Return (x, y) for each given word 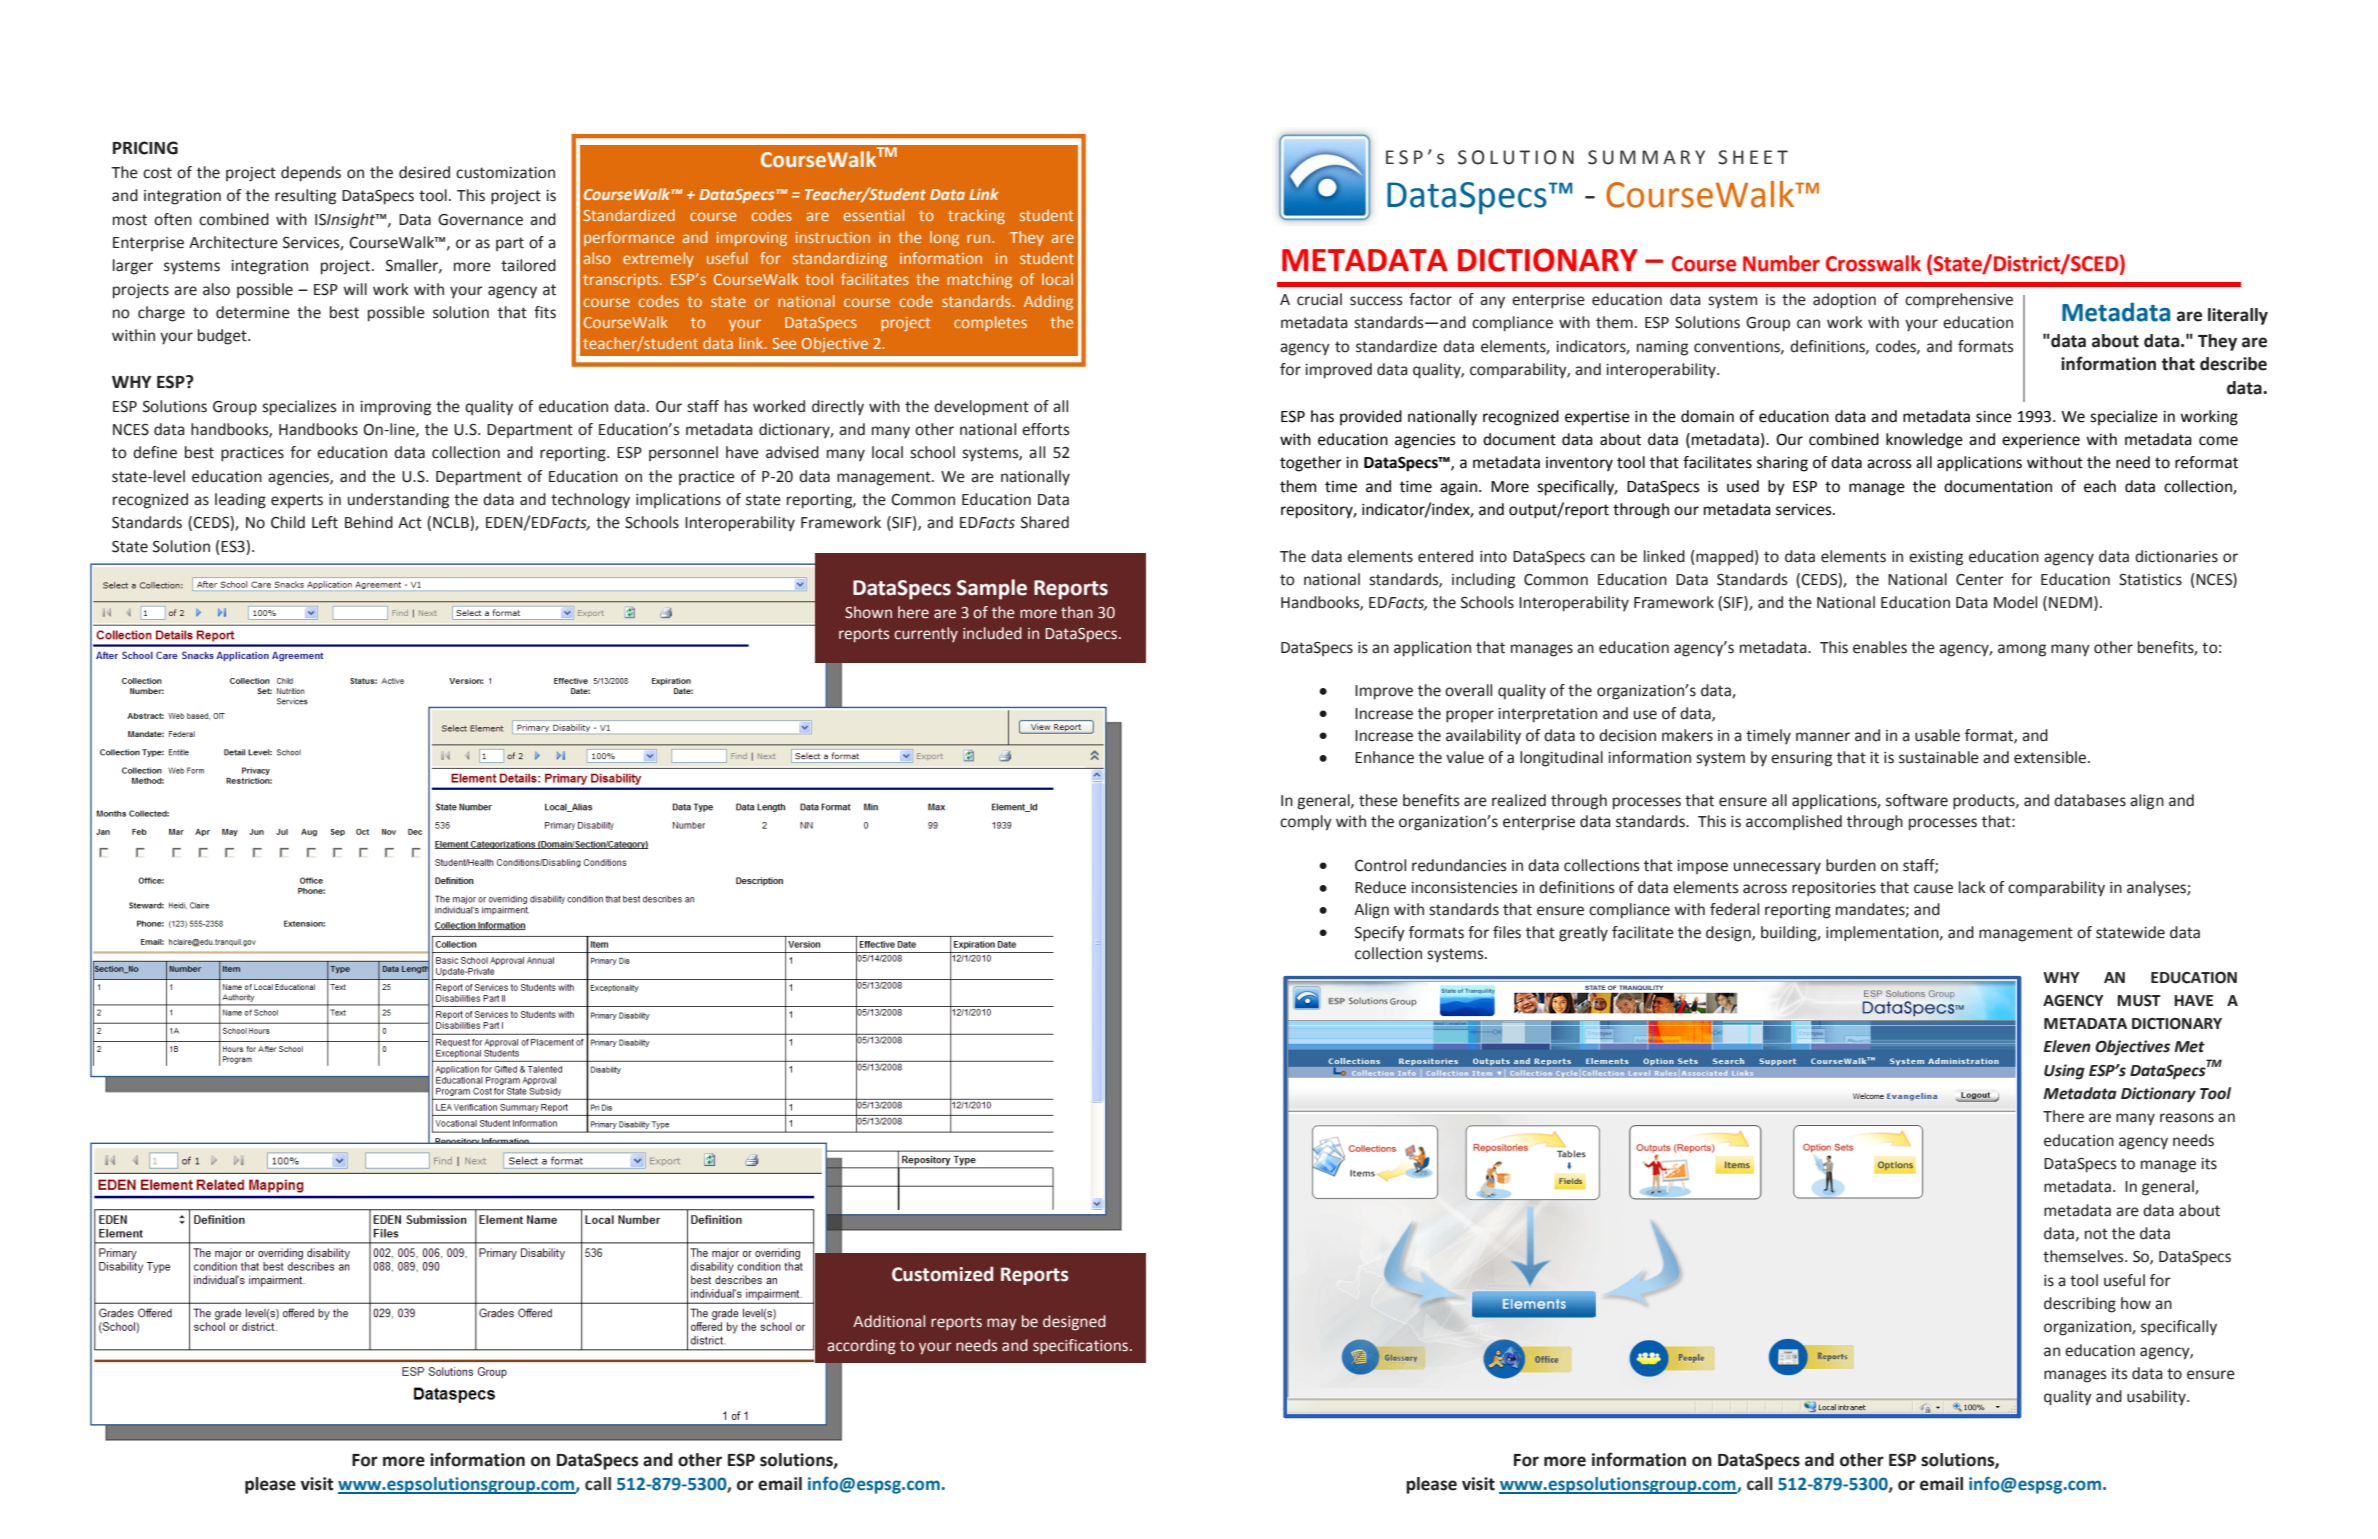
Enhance (1384, 757)
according (861, 1347)
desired (424, 172)
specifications (1080, 1346)
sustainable (1939, 757)
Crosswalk (1873, 263)
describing (2080, 1305)
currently (926, 634)
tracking (976, 216)
